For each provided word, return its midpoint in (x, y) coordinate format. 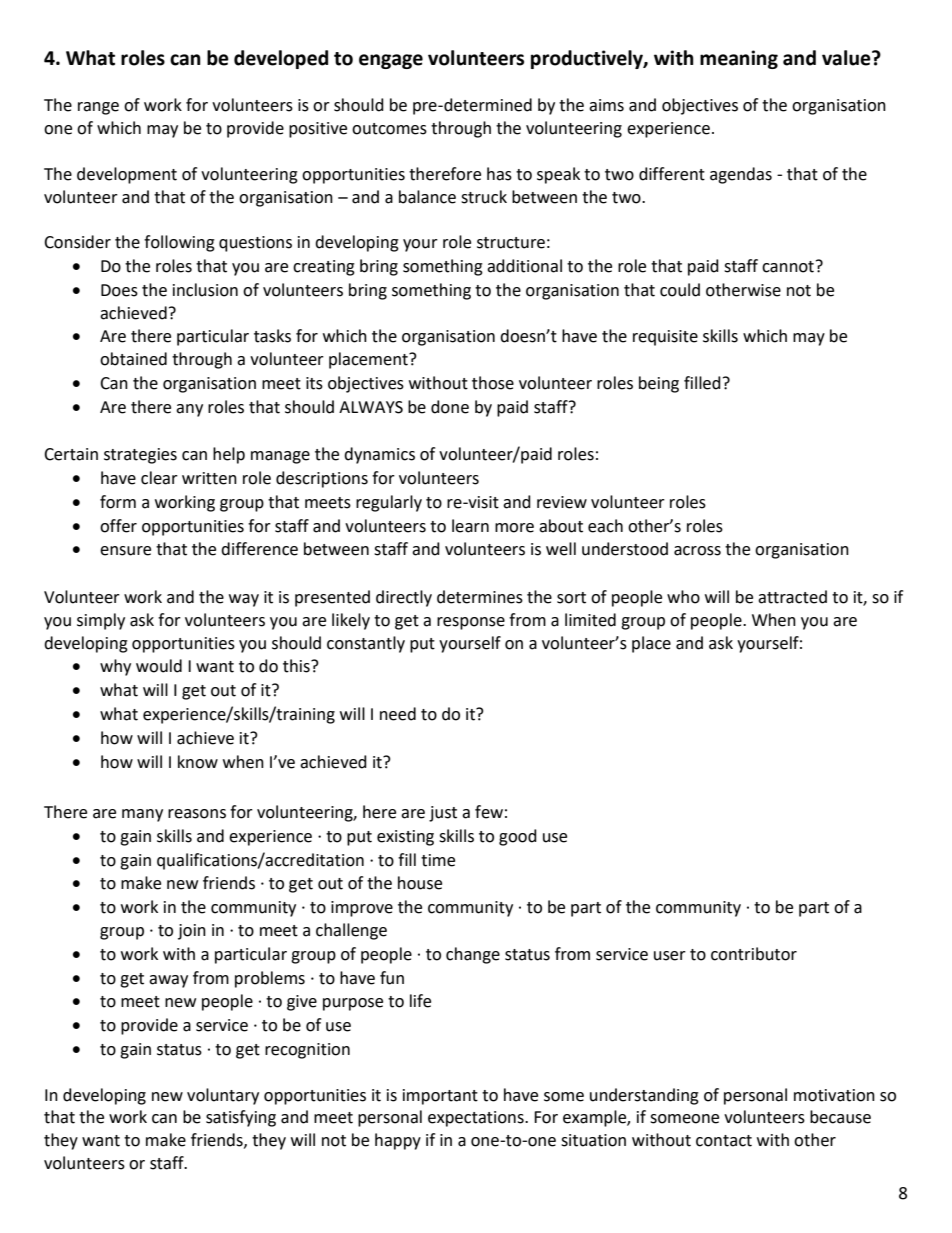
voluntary (223, 1096)
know (198, 762)
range (98, 108)
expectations (477, 1119)
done (450, 407)
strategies (140, 456)
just (443, 814)
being (659, 384)
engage (391, 61)
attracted (792, 597)
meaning (739, 59)
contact (724, 1141)
